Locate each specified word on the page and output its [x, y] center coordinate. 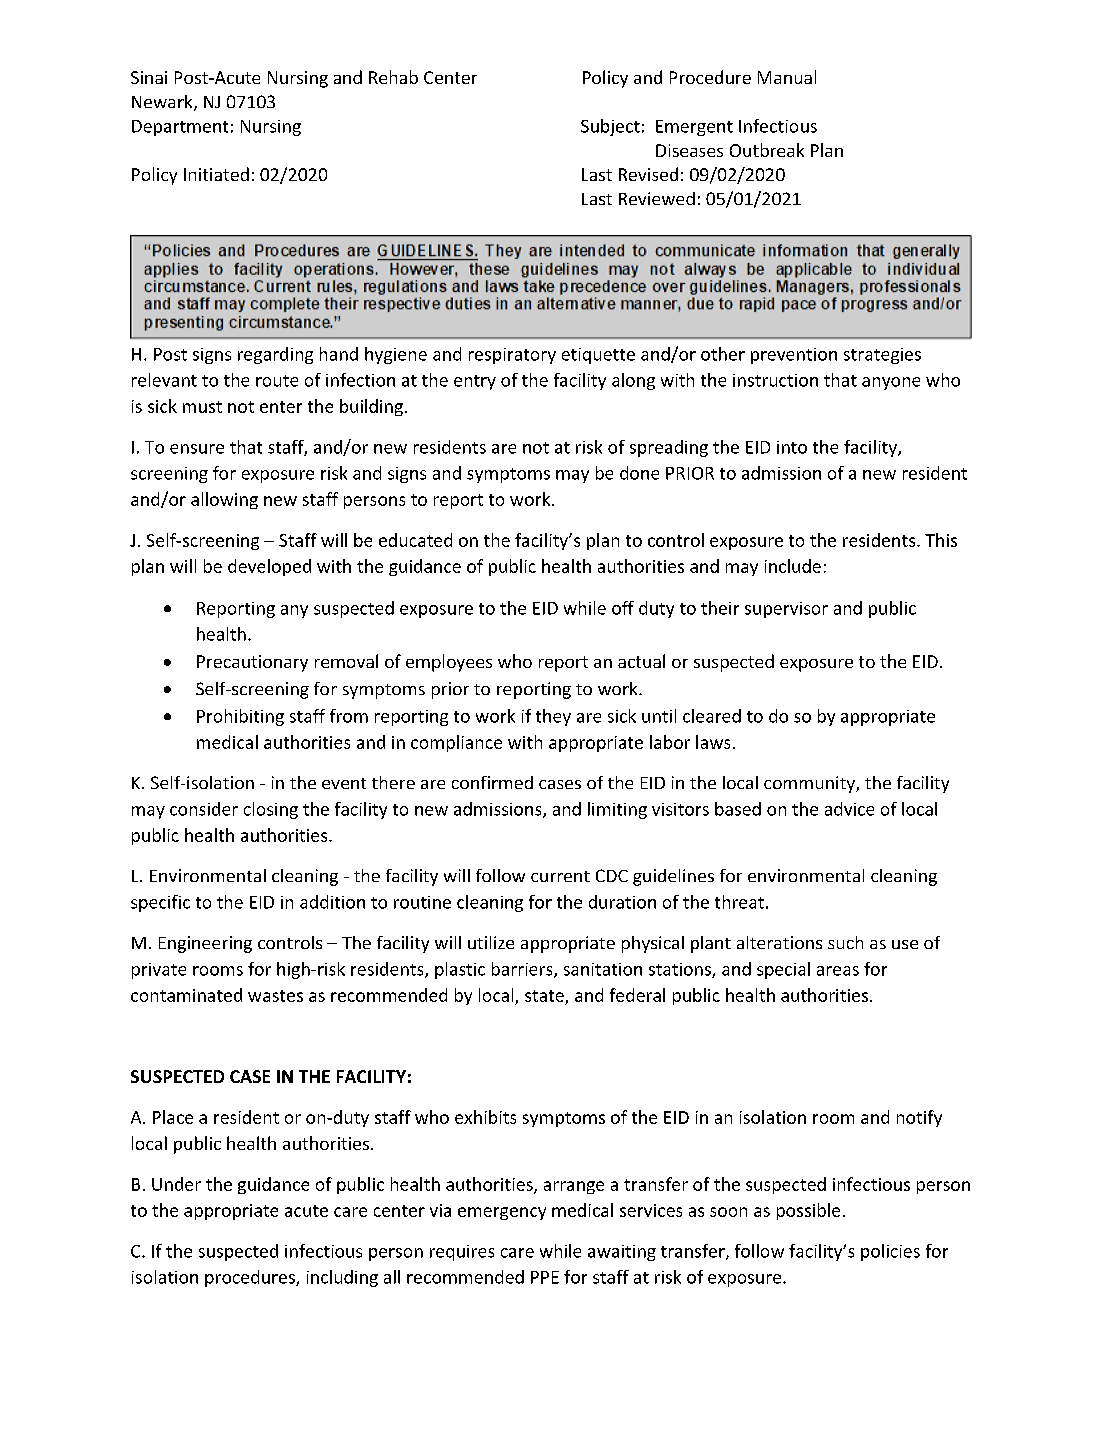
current [560, 876]
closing [271, 810]
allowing [224, 500]
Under [176, 1184]
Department [180, 128]
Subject [610, 127]
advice [849, 809]
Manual [787, 77]
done [639, 473]
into [792, 447]
